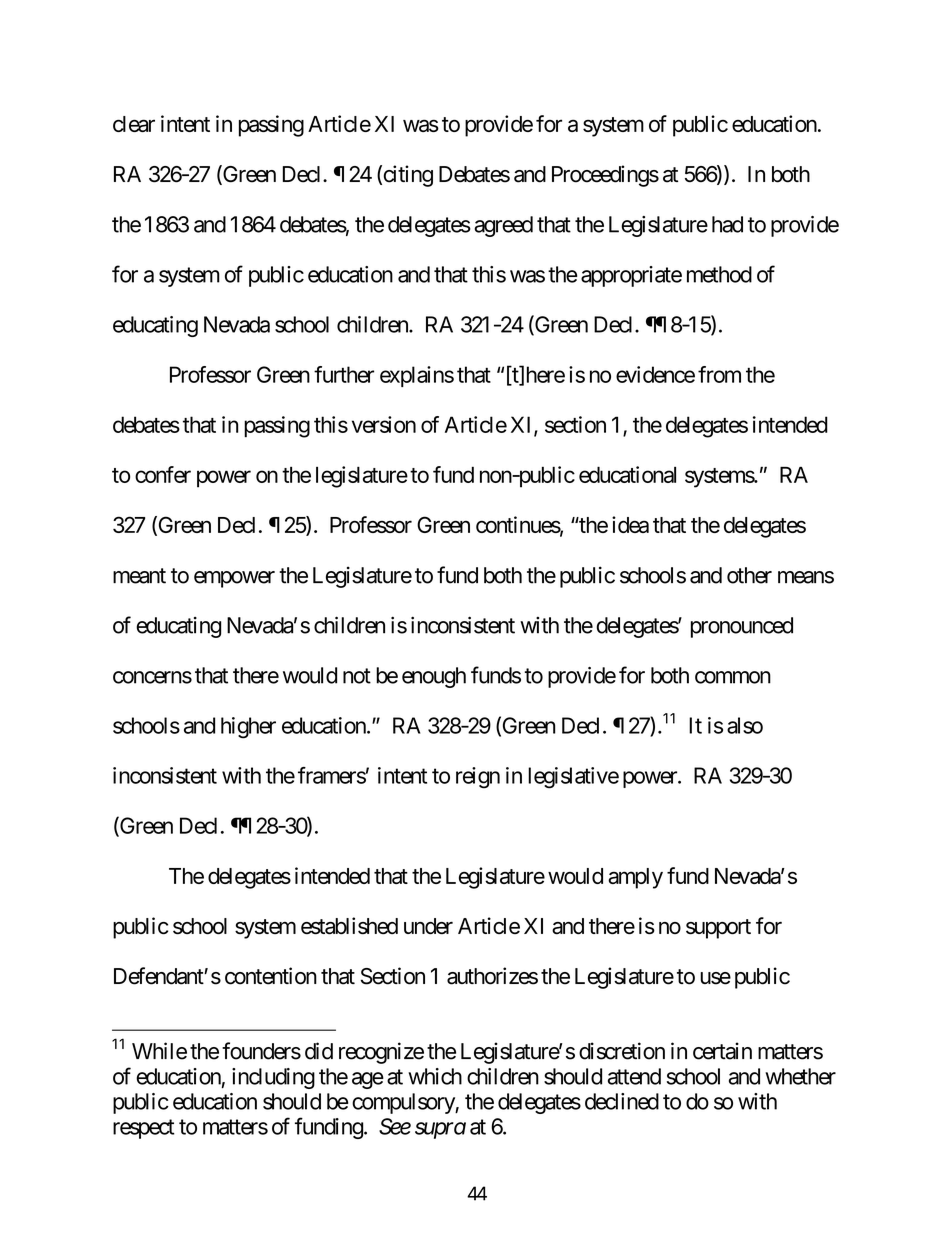 This document has height=1233, width=952. I want to click on higher, so click(248, 728).
